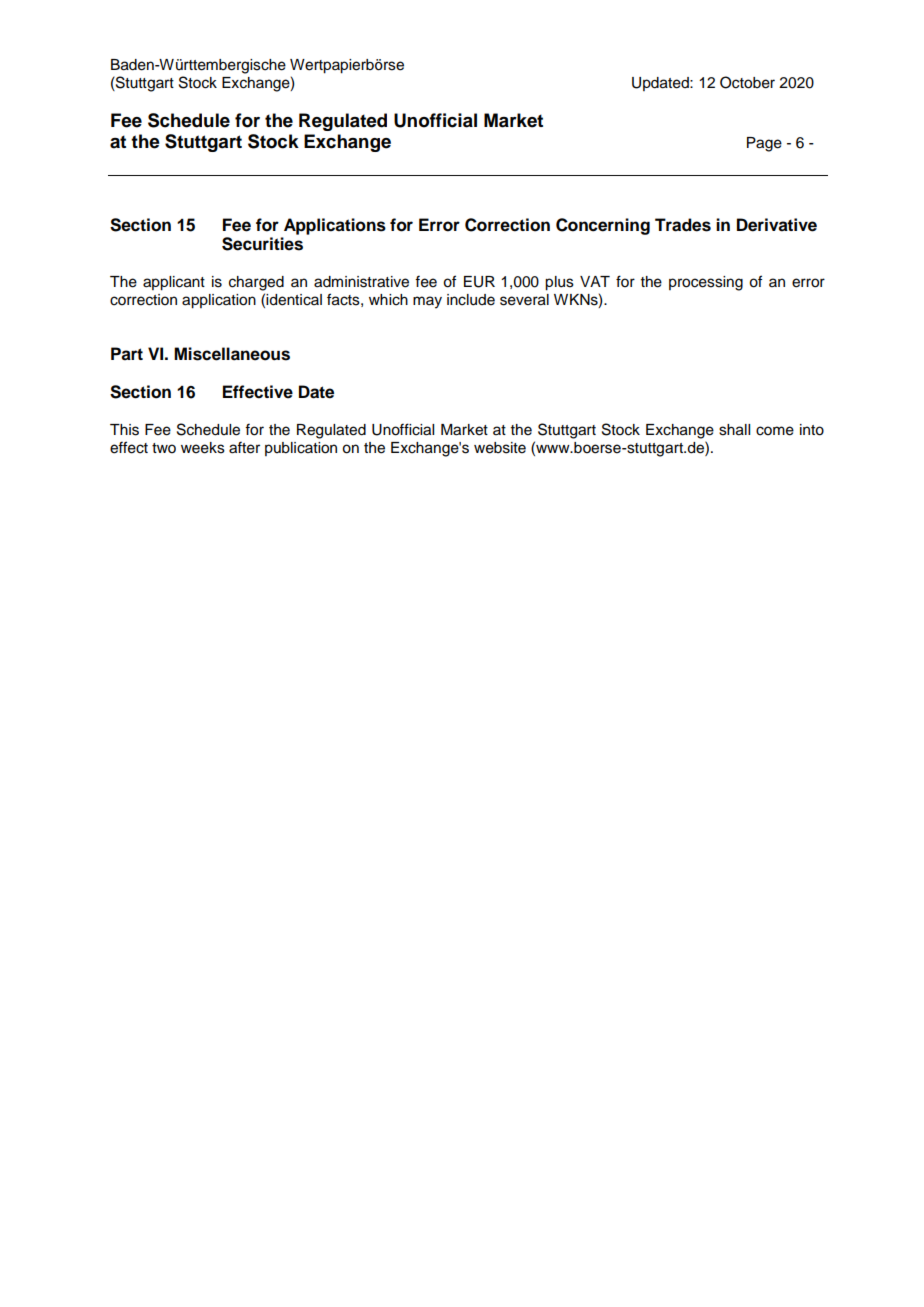  What do you see at coordinates (500, 448) in the screenshot?
I see `website` at bounding box center [500, 448].
